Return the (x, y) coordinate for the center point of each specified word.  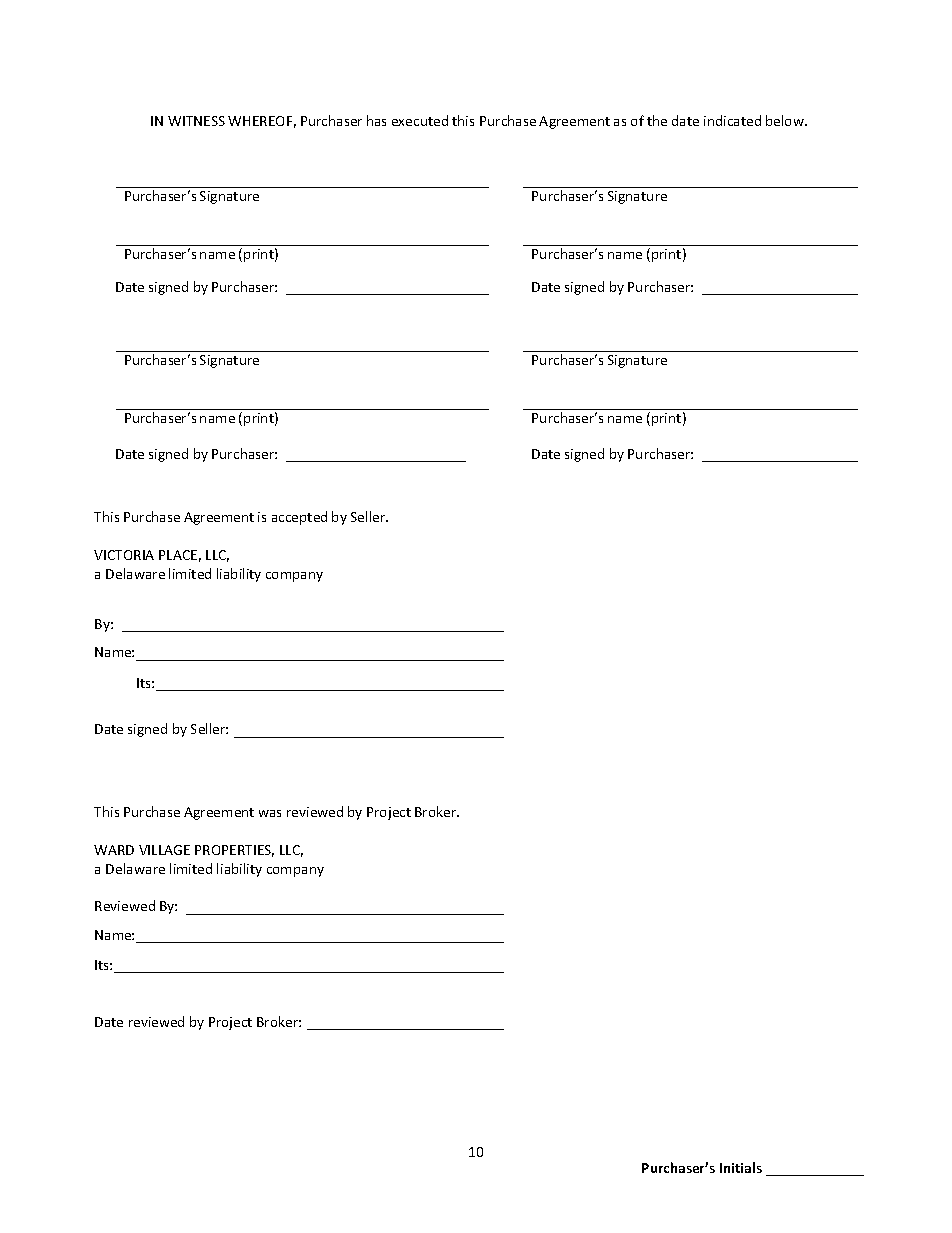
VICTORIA (124, 555)
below (786, 120)
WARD (114, 850)
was (270, 813)
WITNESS (196, 121)
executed (420, 120)
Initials (741, 1167)
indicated (732, 120)
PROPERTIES (234, 851)
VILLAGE (164, 850)
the (657, 120)
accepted (299, 518)
